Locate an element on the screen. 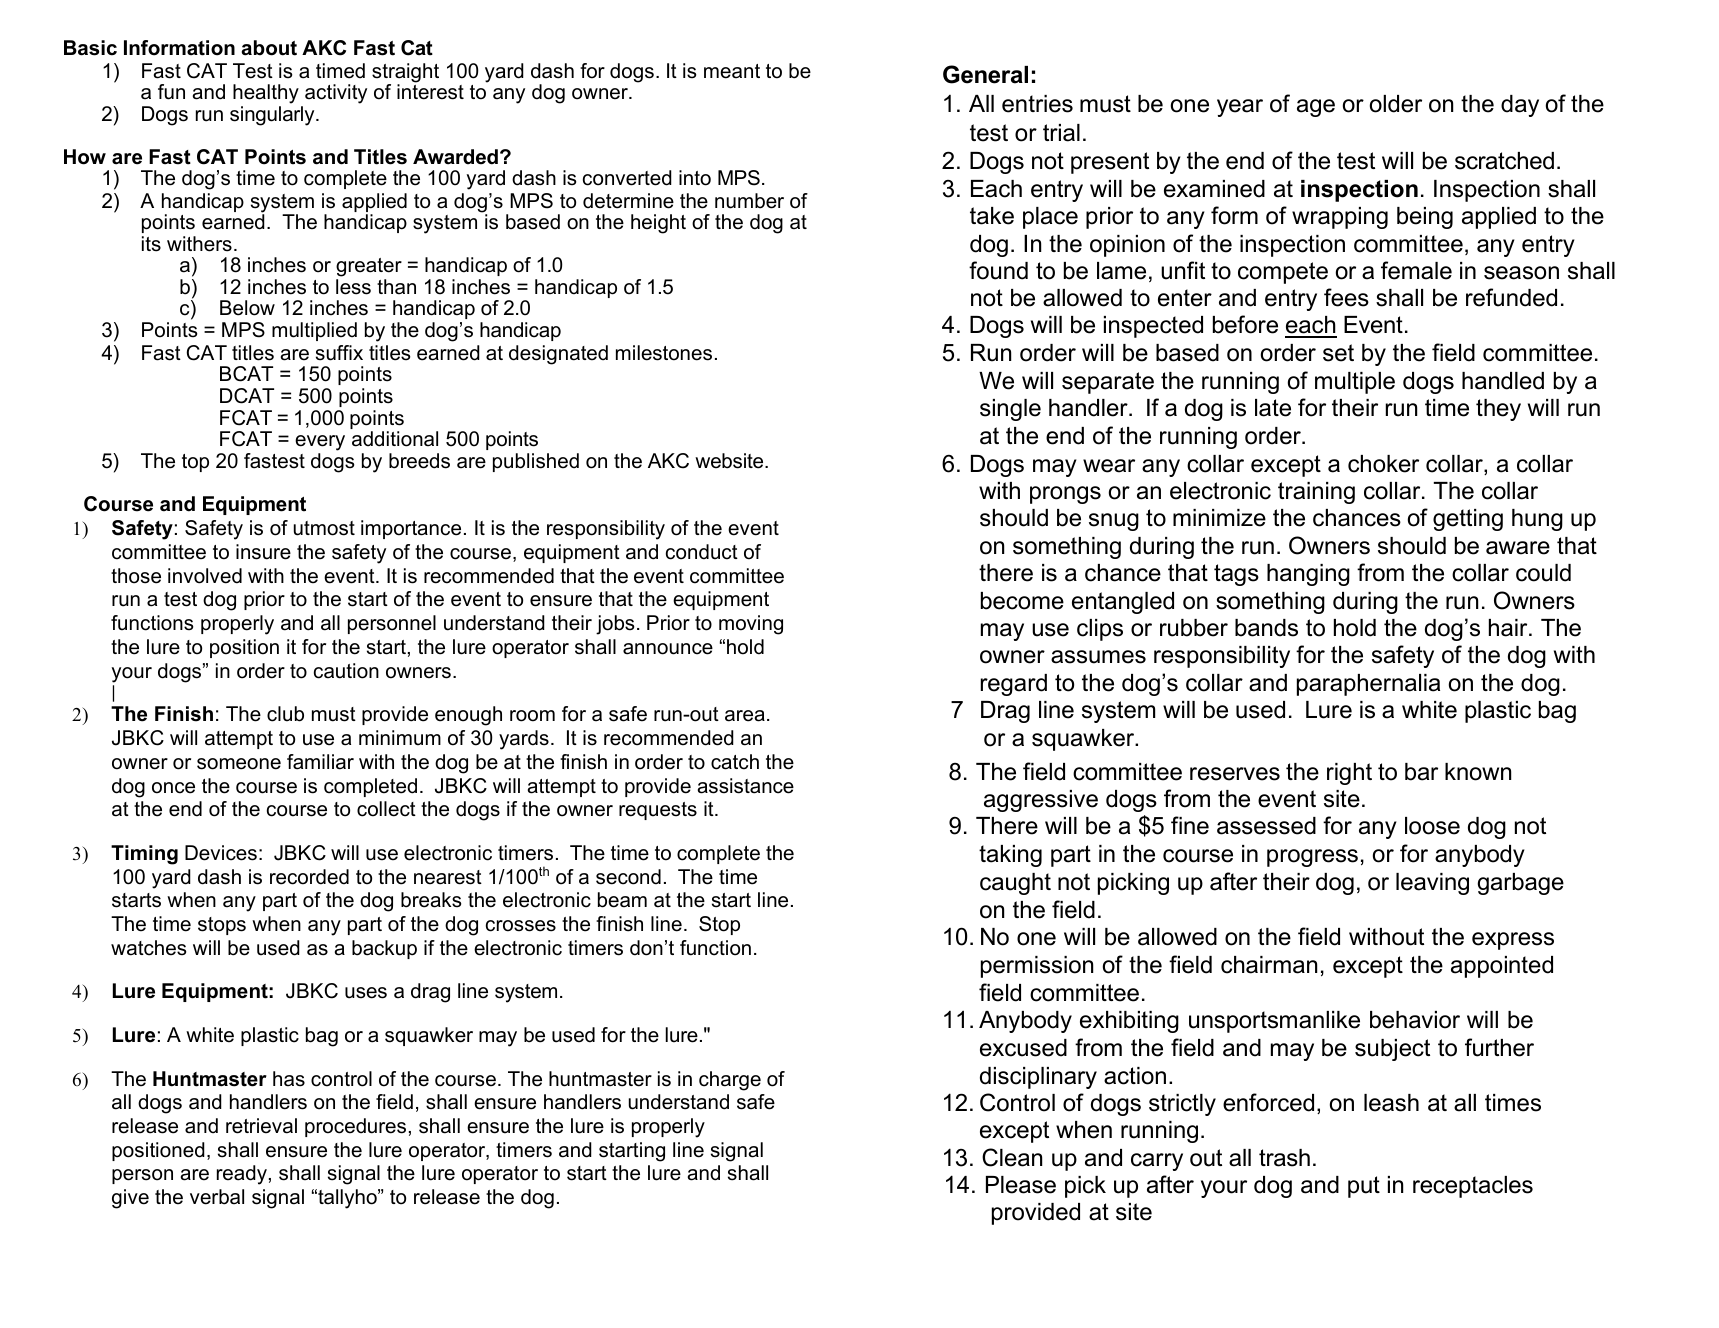  bands is located at coordinates (1266, 628).
